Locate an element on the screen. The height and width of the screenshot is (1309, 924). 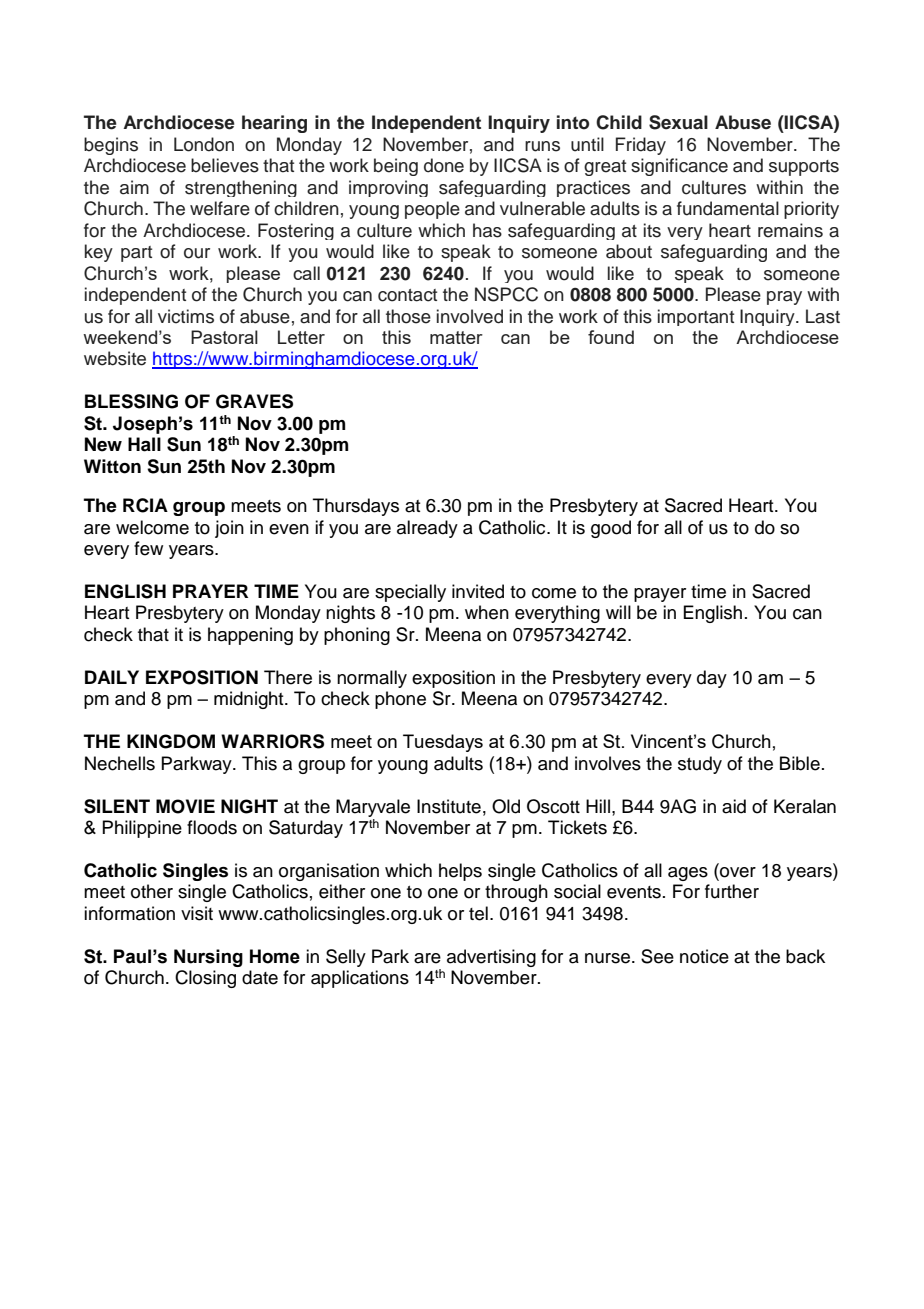
happening is located at coordinates (250, 636).
